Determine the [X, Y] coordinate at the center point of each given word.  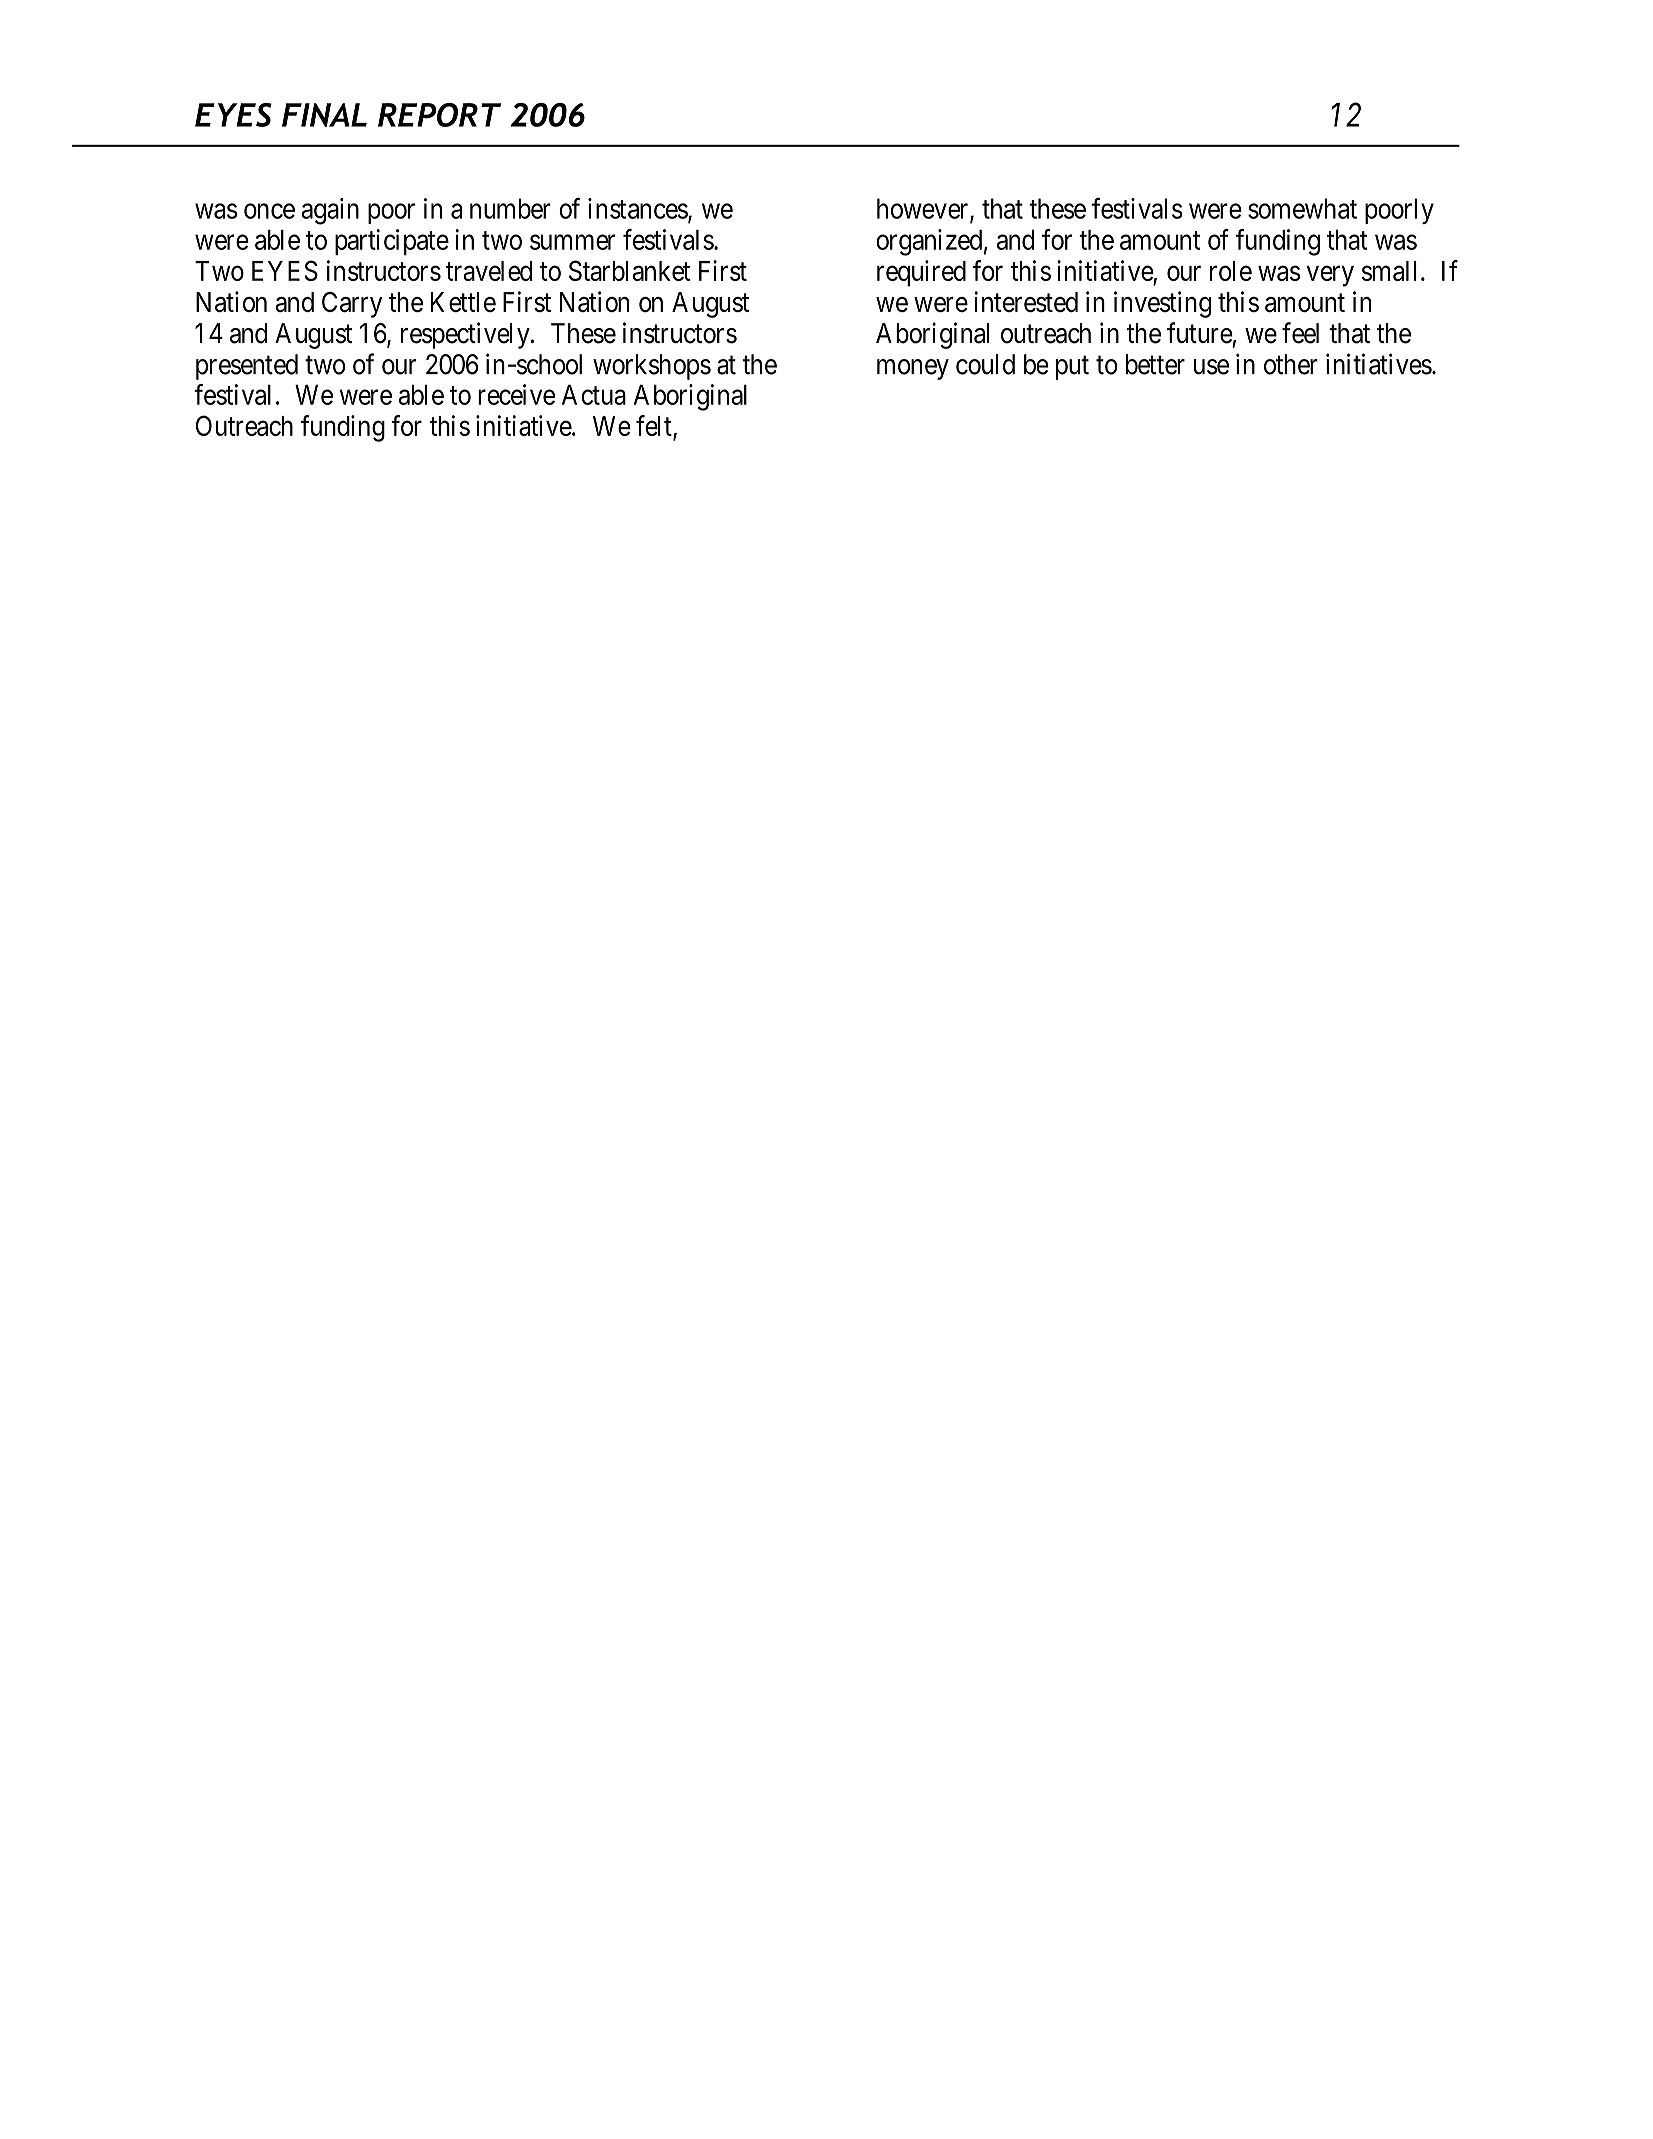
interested [1026, 301]
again [330, 211]
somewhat [1302, 208]
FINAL [324, 115]
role [1231, 271]
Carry [352, 305]
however [924, 209]
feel [1300, 333]
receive [516, 394]
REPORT [439, 115]
